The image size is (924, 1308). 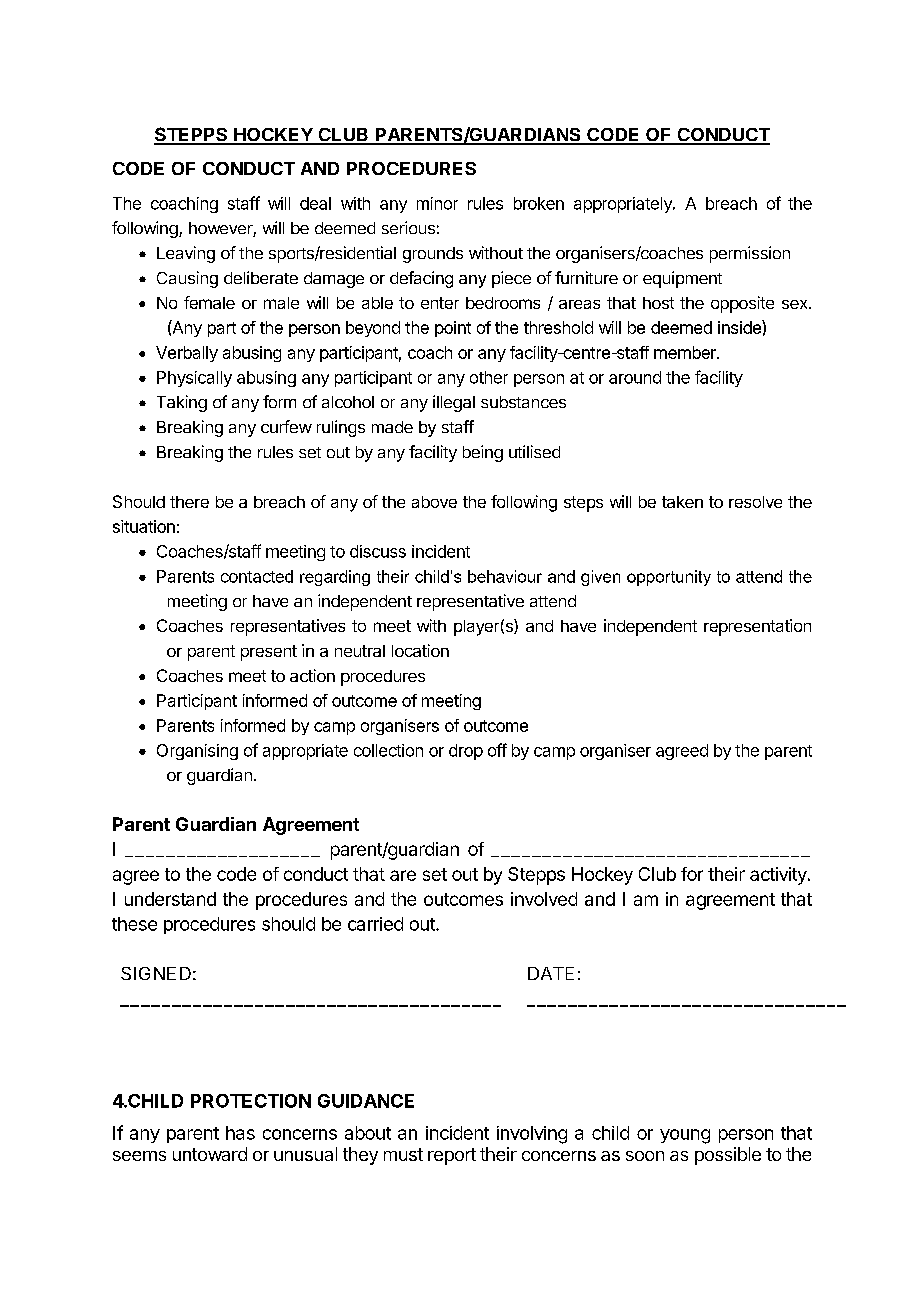 What do you see at coordinates (433, 255) in the screenshot?
I see `grounds` at bounding box center [433, 255].
